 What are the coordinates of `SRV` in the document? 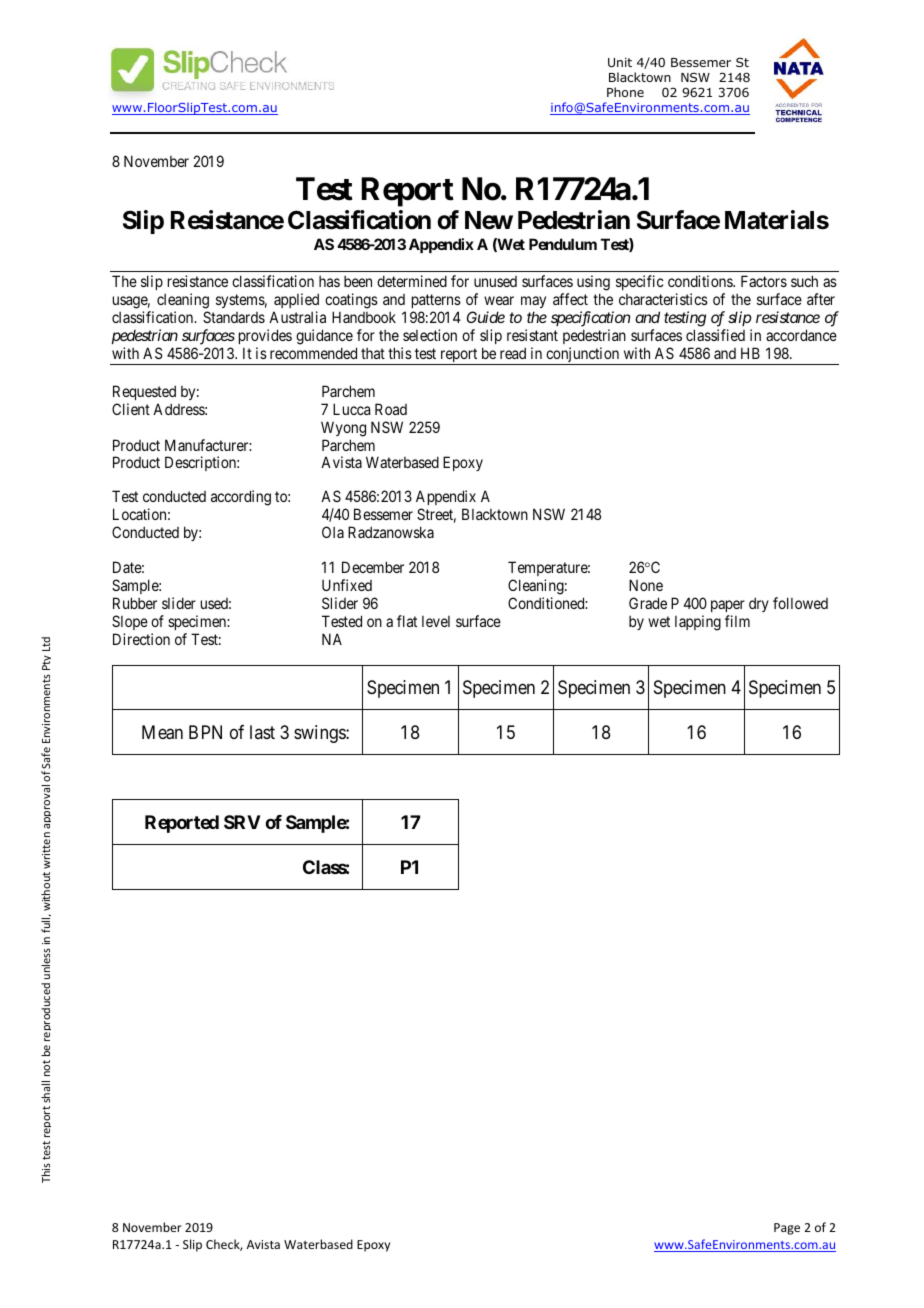 It's located at (242, 822).
